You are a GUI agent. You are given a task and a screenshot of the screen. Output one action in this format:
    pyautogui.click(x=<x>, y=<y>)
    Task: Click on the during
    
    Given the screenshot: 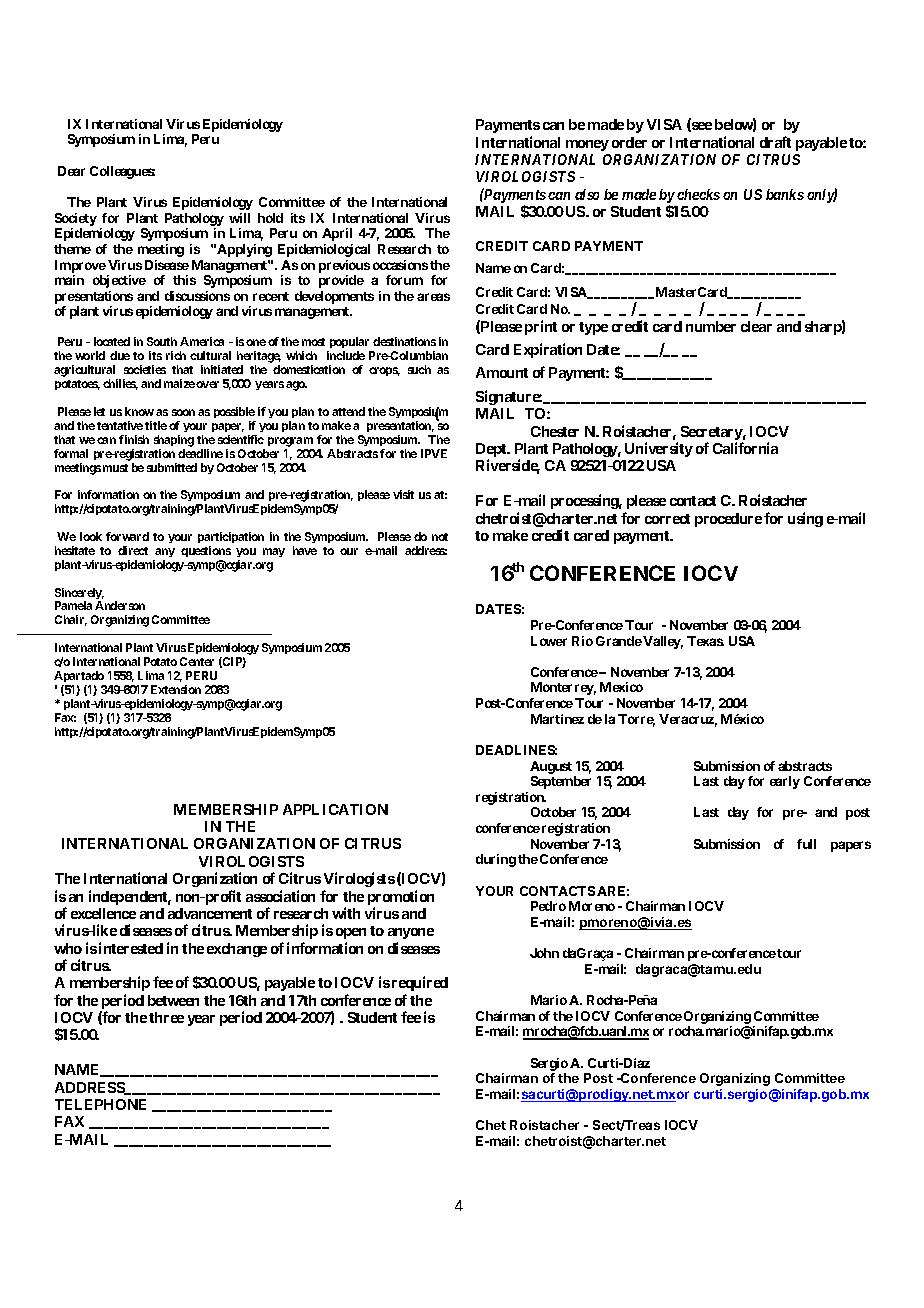 What is the action you would take?
    pyautogui.click(x=496, y=860)
